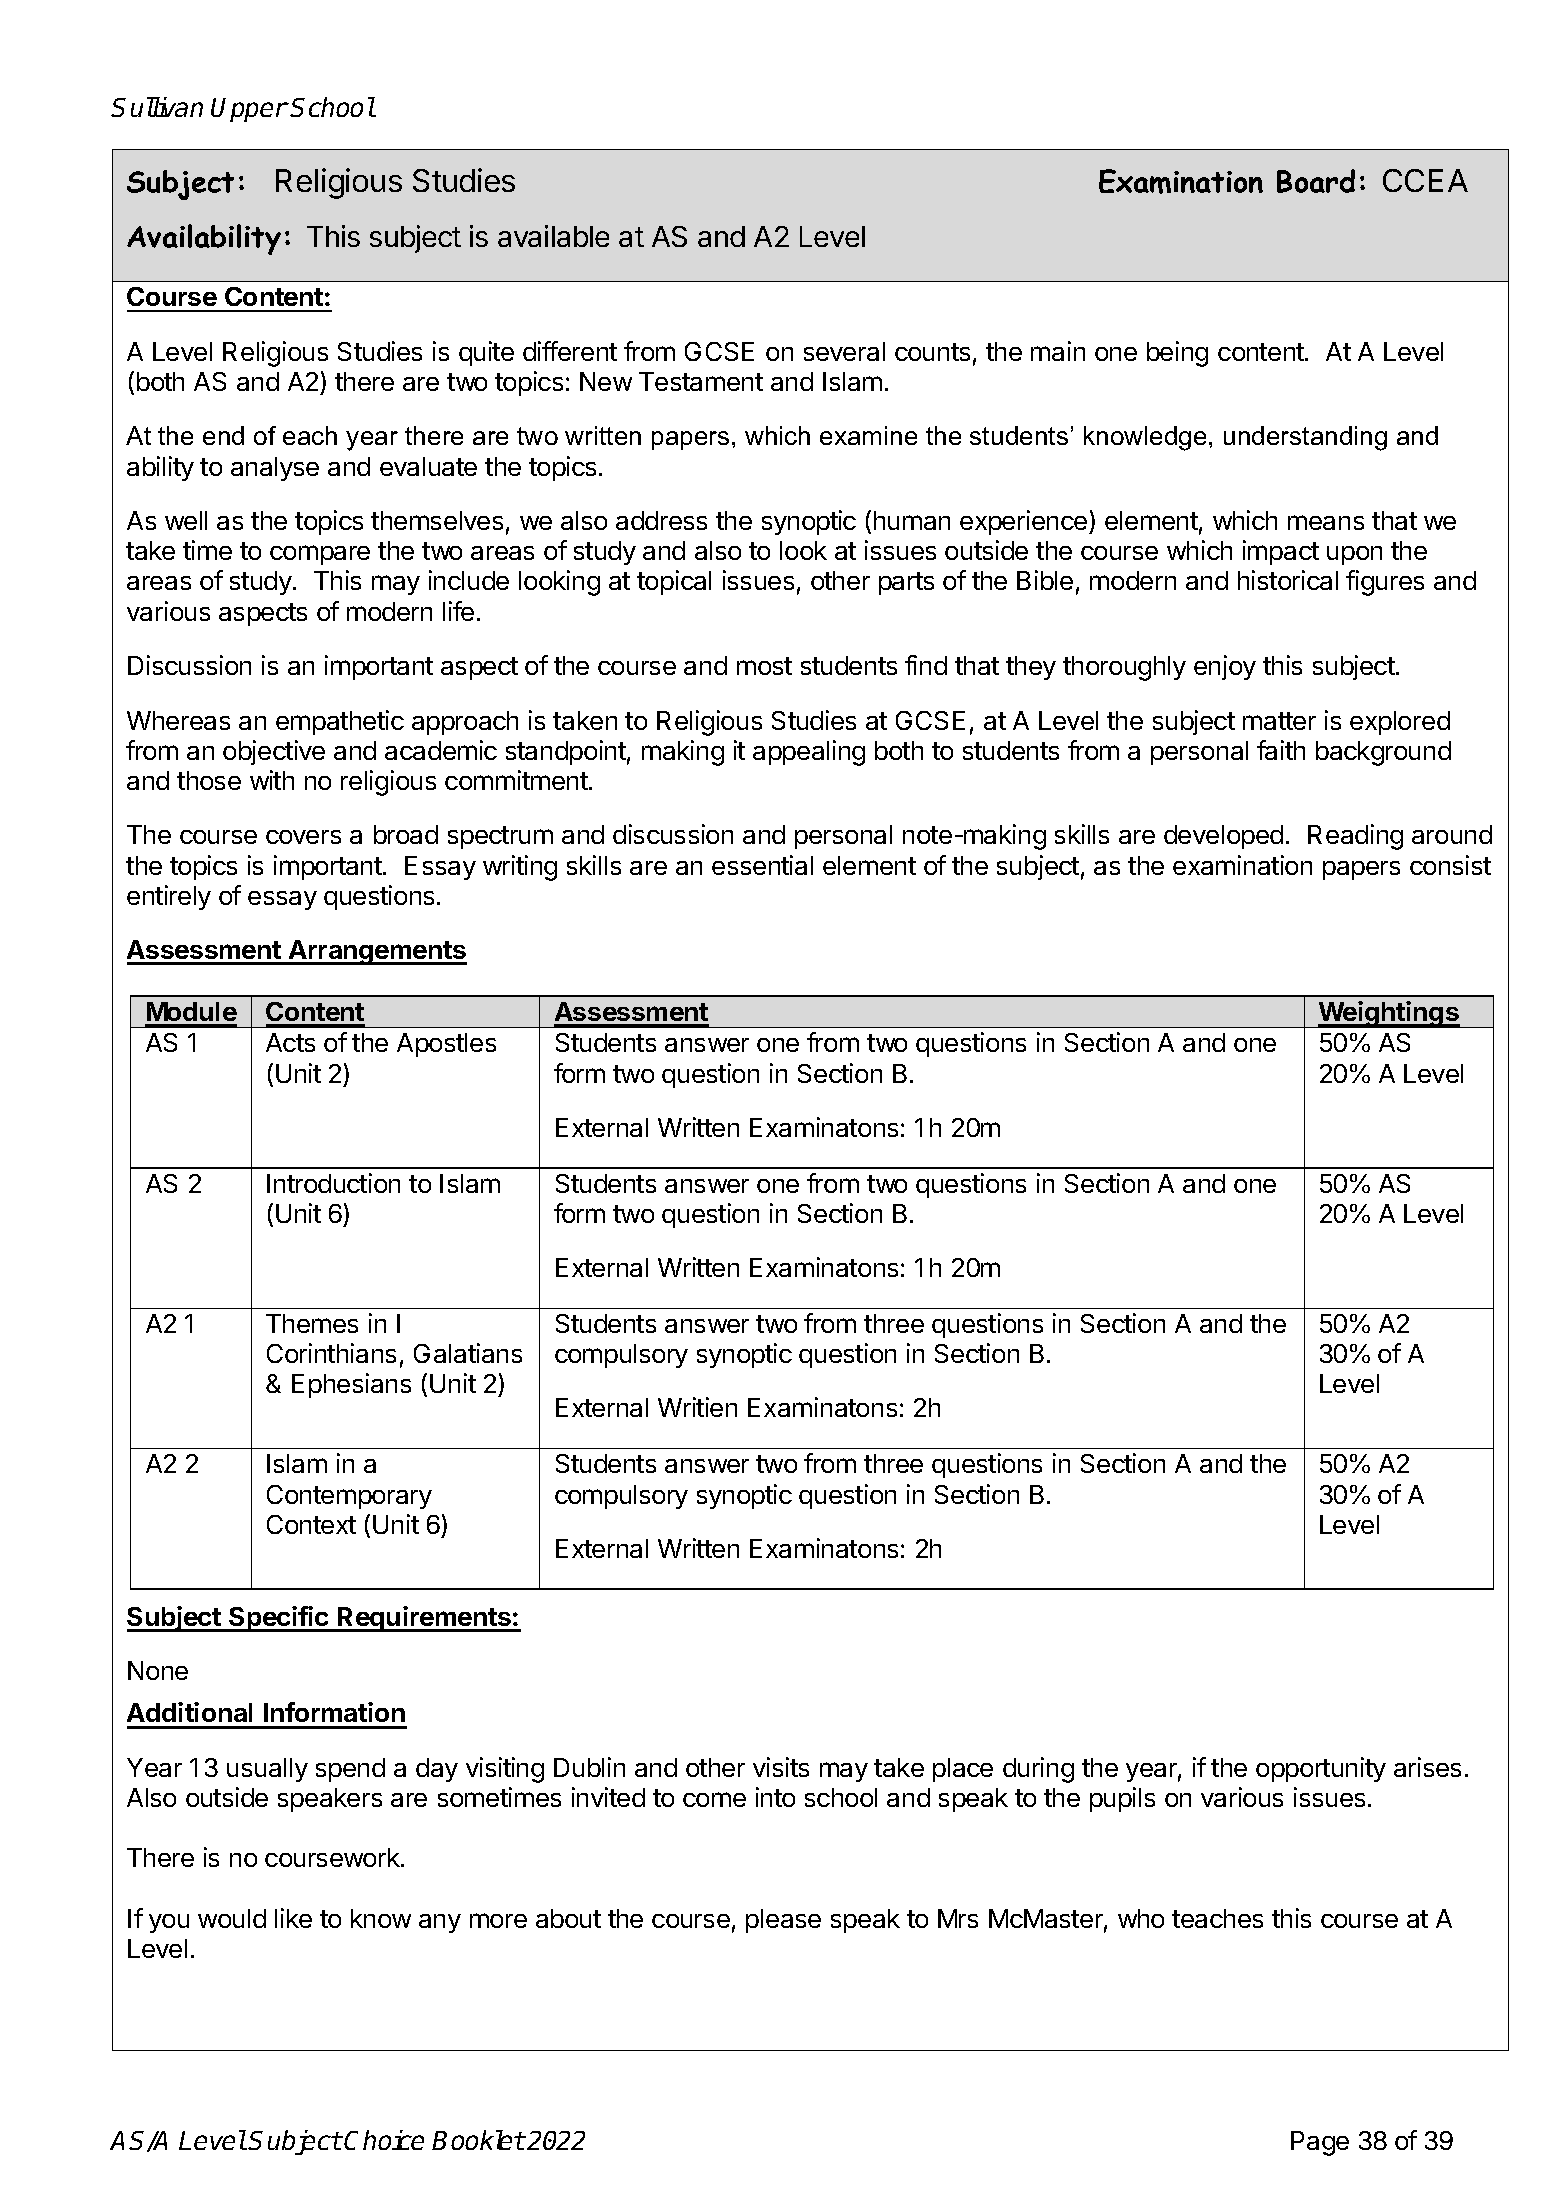 The width and height of the document is (1564, 2212). Describe the element at coordinates (762, 865) in the document. I see `essential` at that location.
